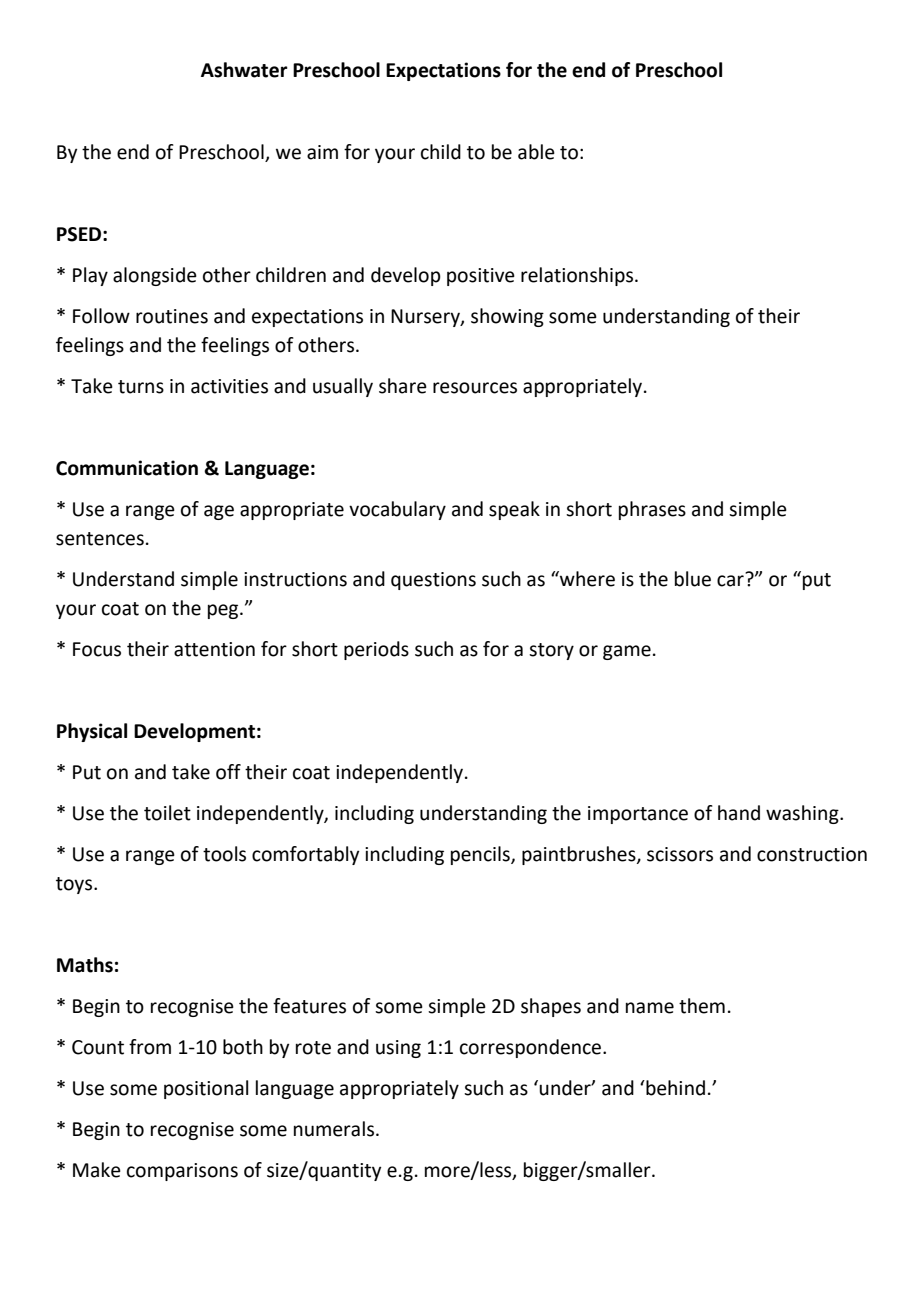 The width and height of the image is (924, 1308). What do you see at coordinates (578, 276) in the image?
I see `relationships` at bounding box center [578, 276].
